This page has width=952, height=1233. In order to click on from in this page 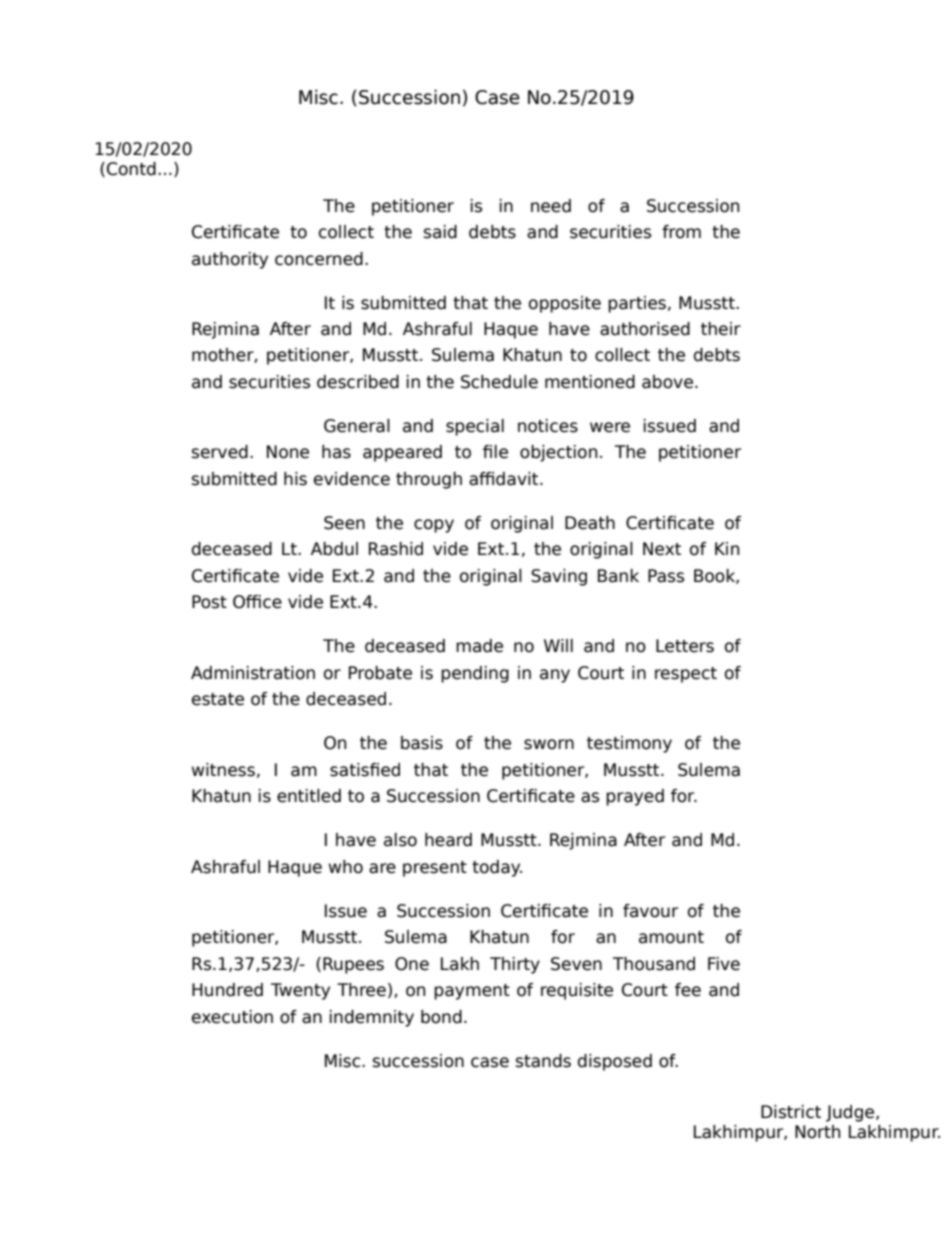, I will do `click(681, 232)`.
